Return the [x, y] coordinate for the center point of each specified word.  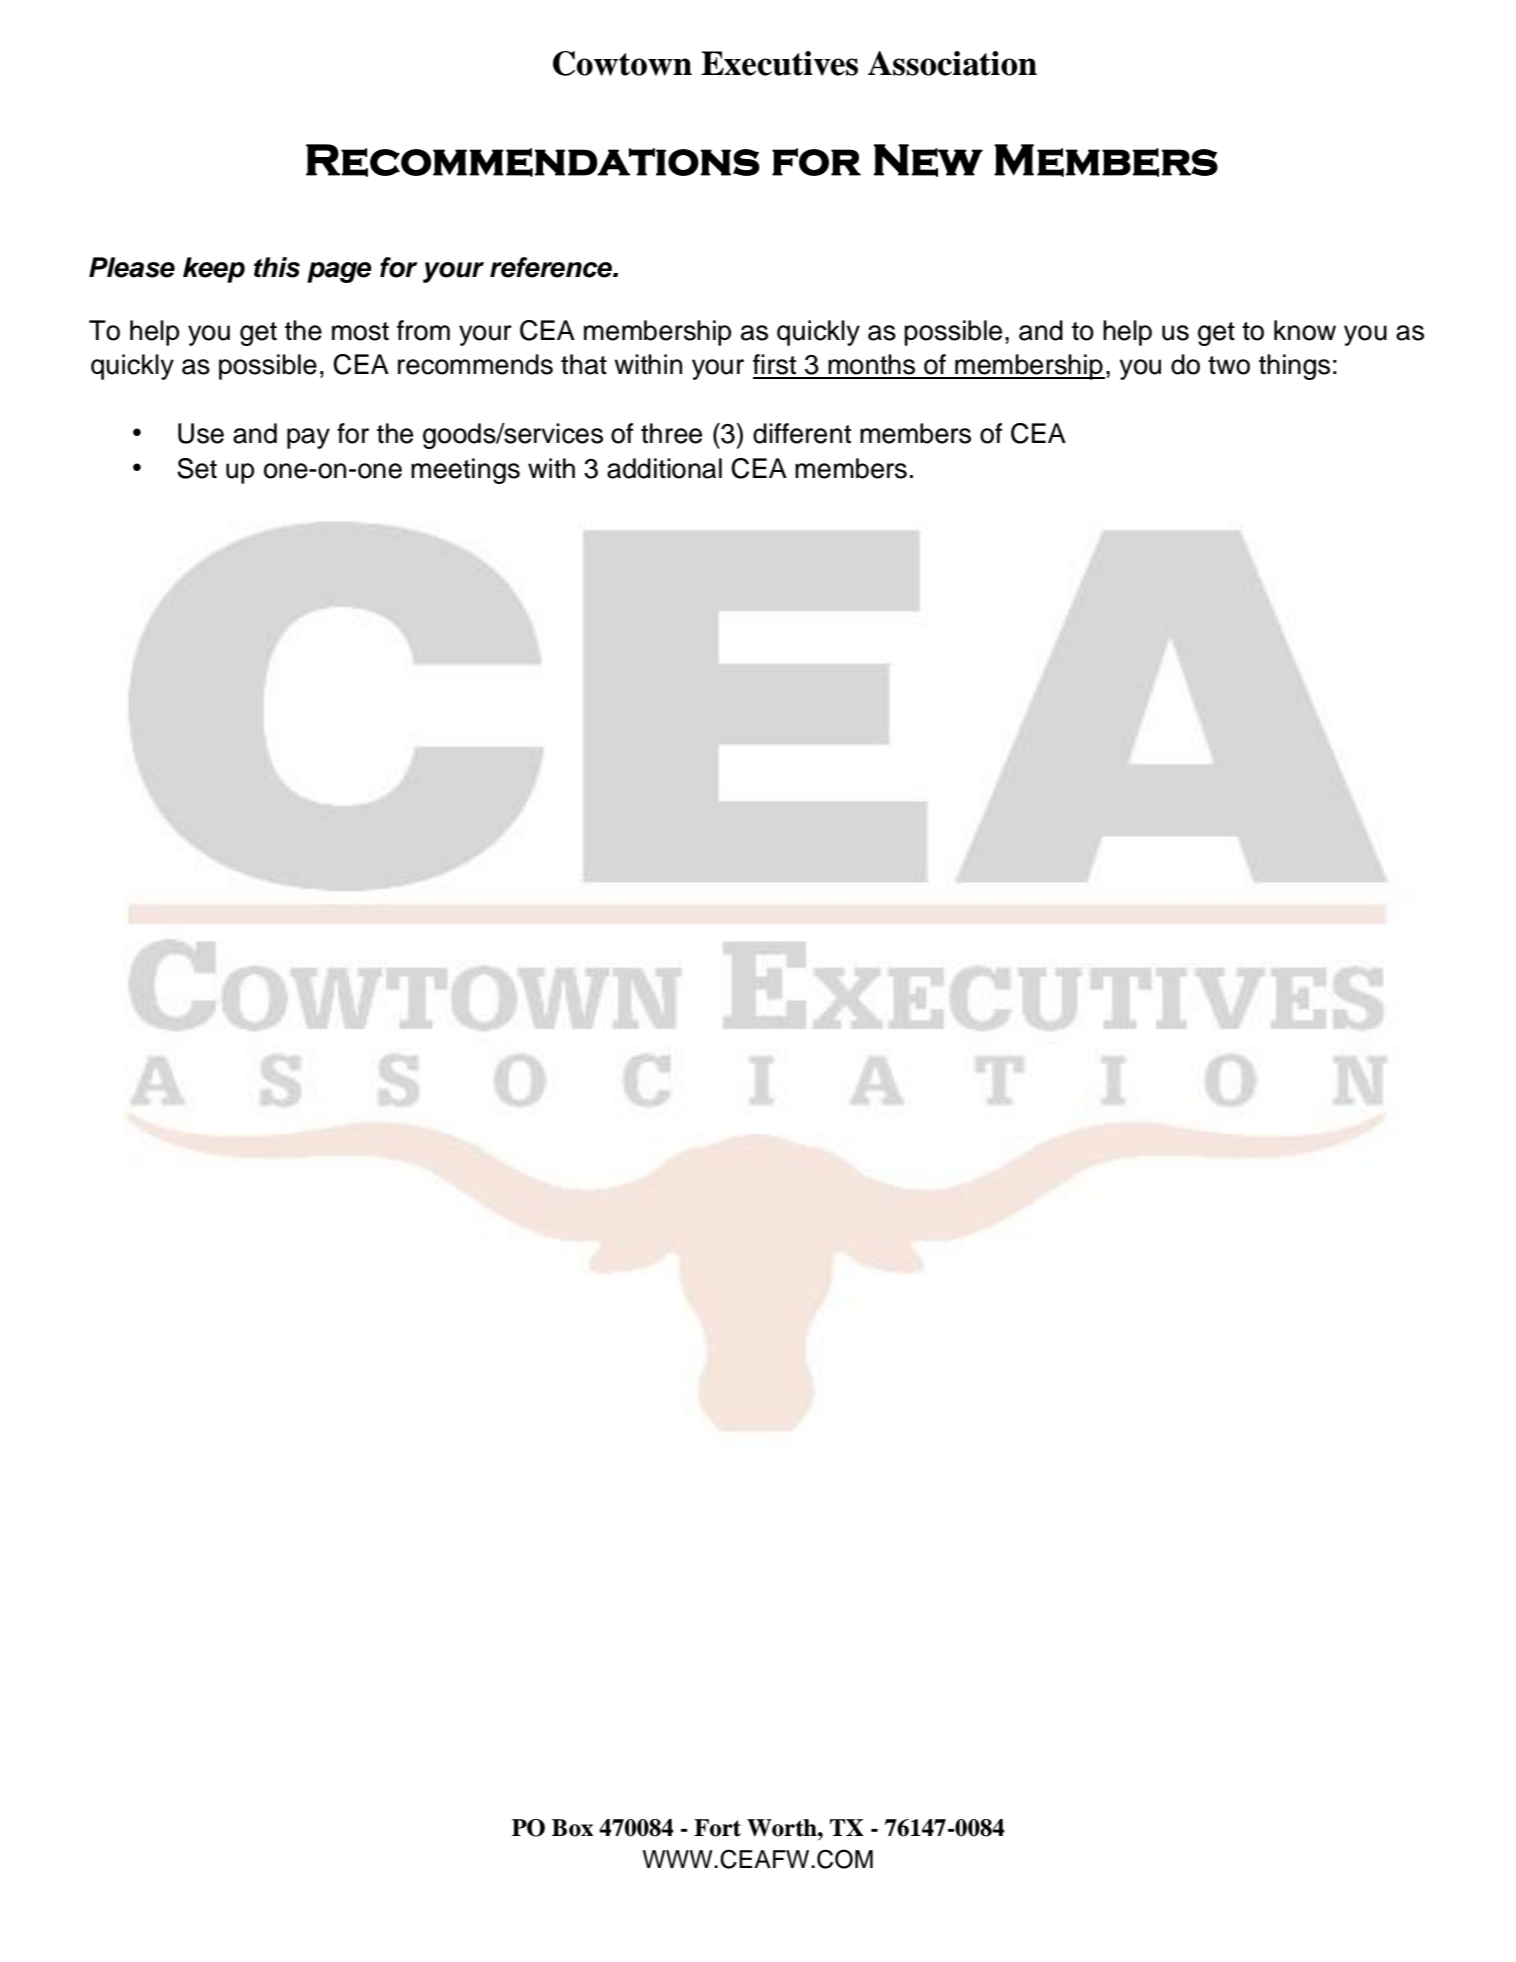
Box [572, 1828]
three [671, 433]
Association [952, 63]
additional [664, 468]
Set [197, 468]
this [277, 267]
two [1229, 365]
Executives [779, 63]
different [802, 433]
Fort [717, 1828]
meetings [465, 471]
